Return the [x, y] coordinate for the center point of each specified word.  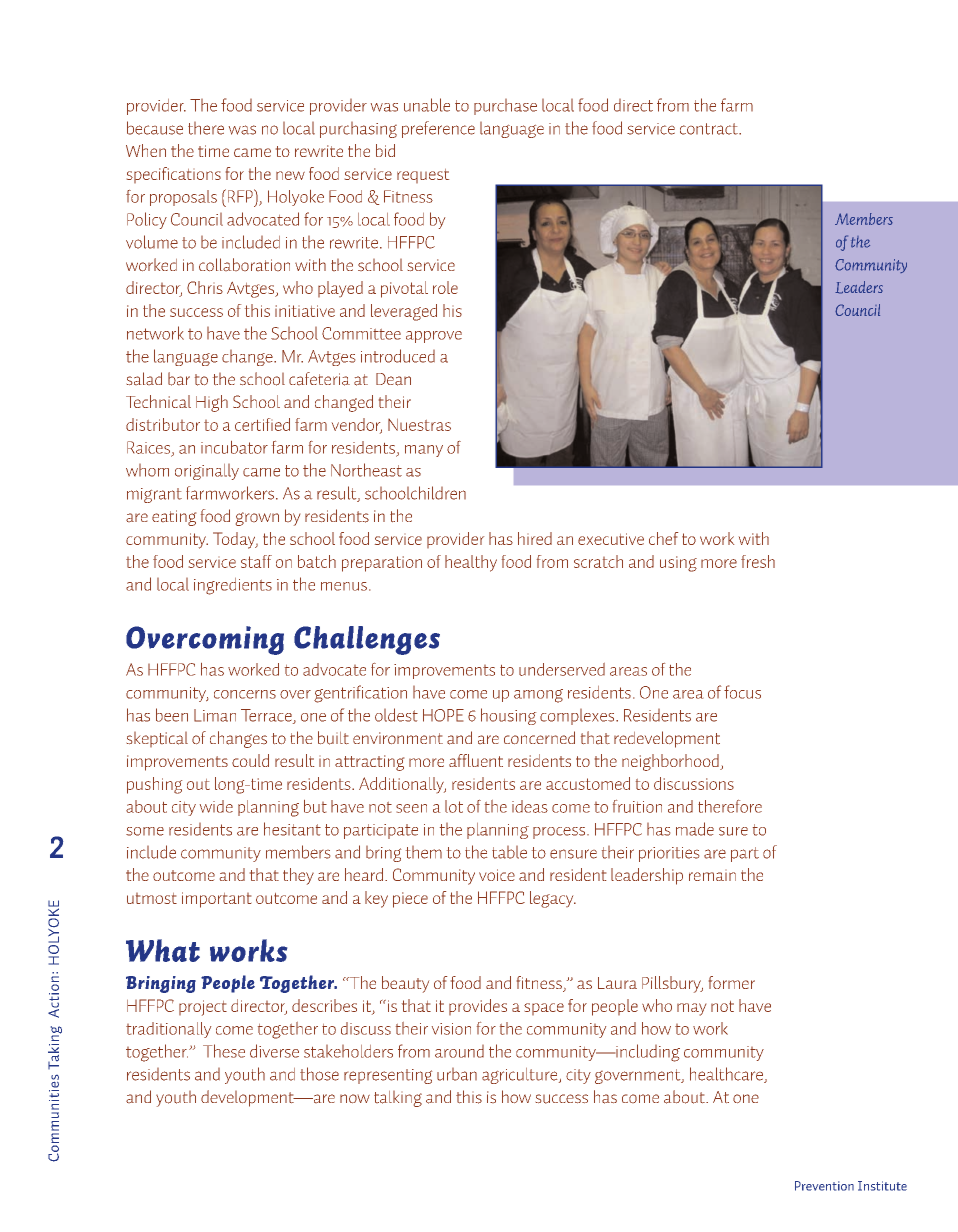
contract [710, 129]
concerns [245, 694]
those [319, 1074]
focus [742, 692]
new [290, 175]
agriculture [521, 1076]
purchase [505, 107]
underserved [562, 669]
